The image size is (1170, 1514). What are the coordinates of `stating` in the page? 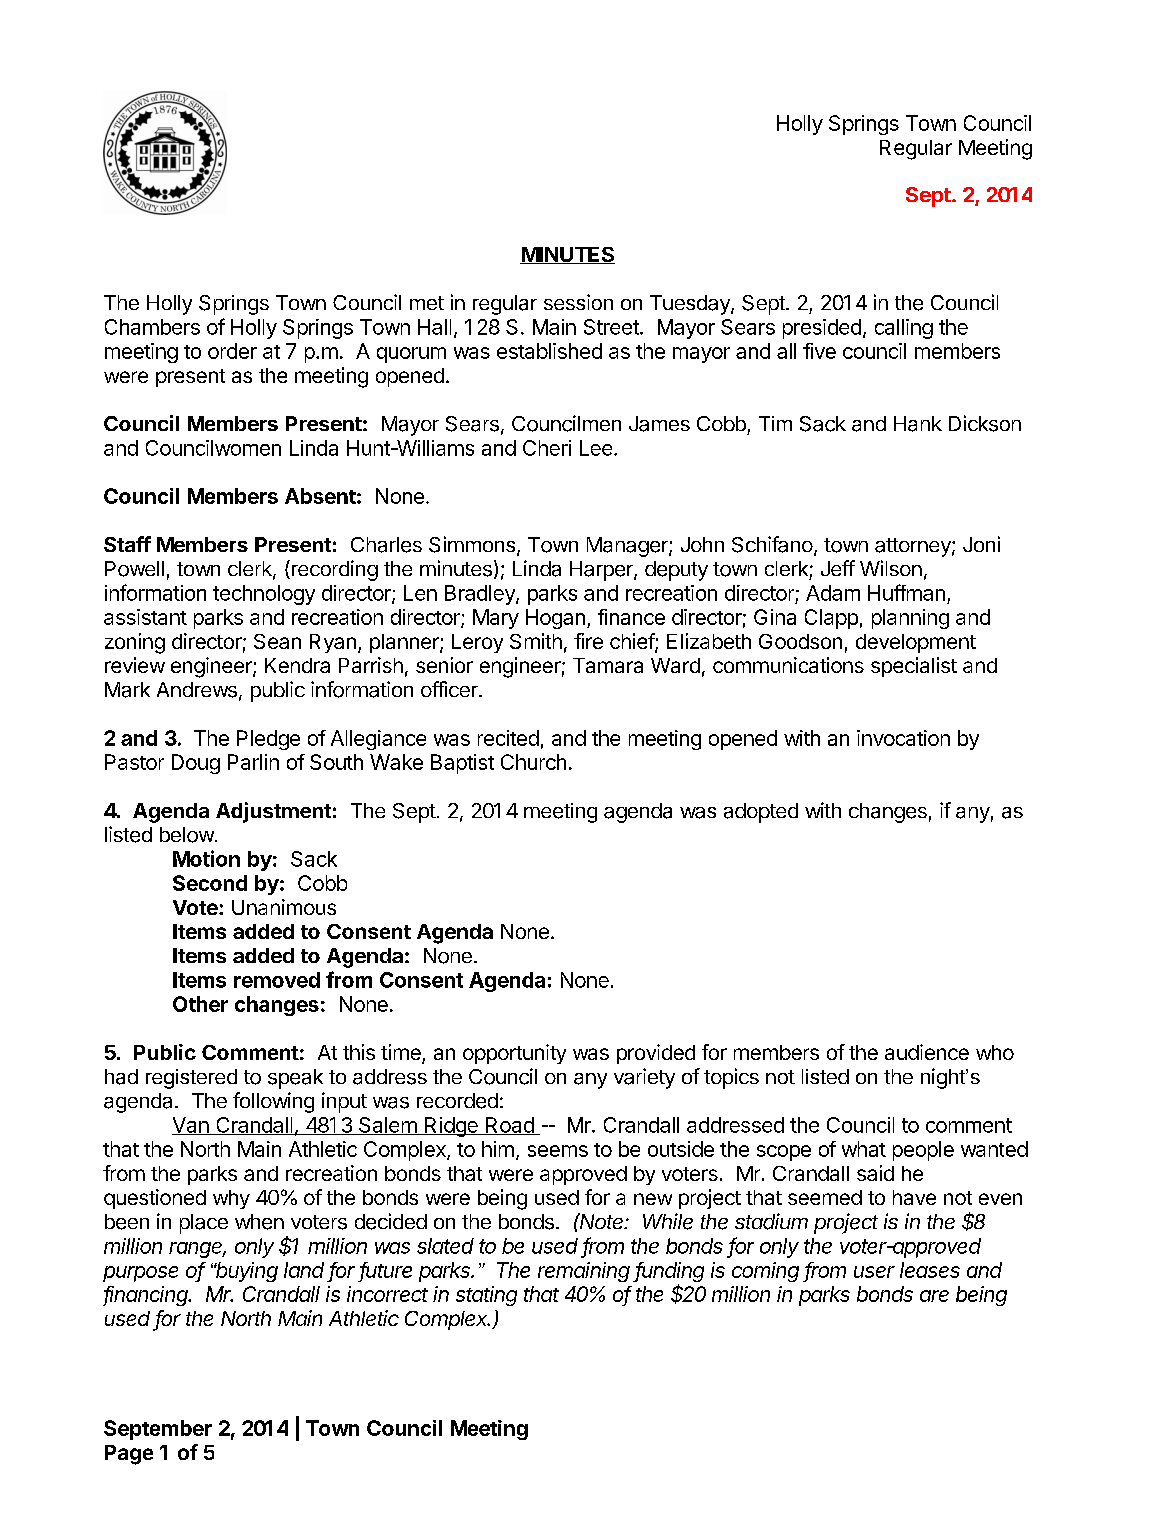 It's located at (486, 1296).
